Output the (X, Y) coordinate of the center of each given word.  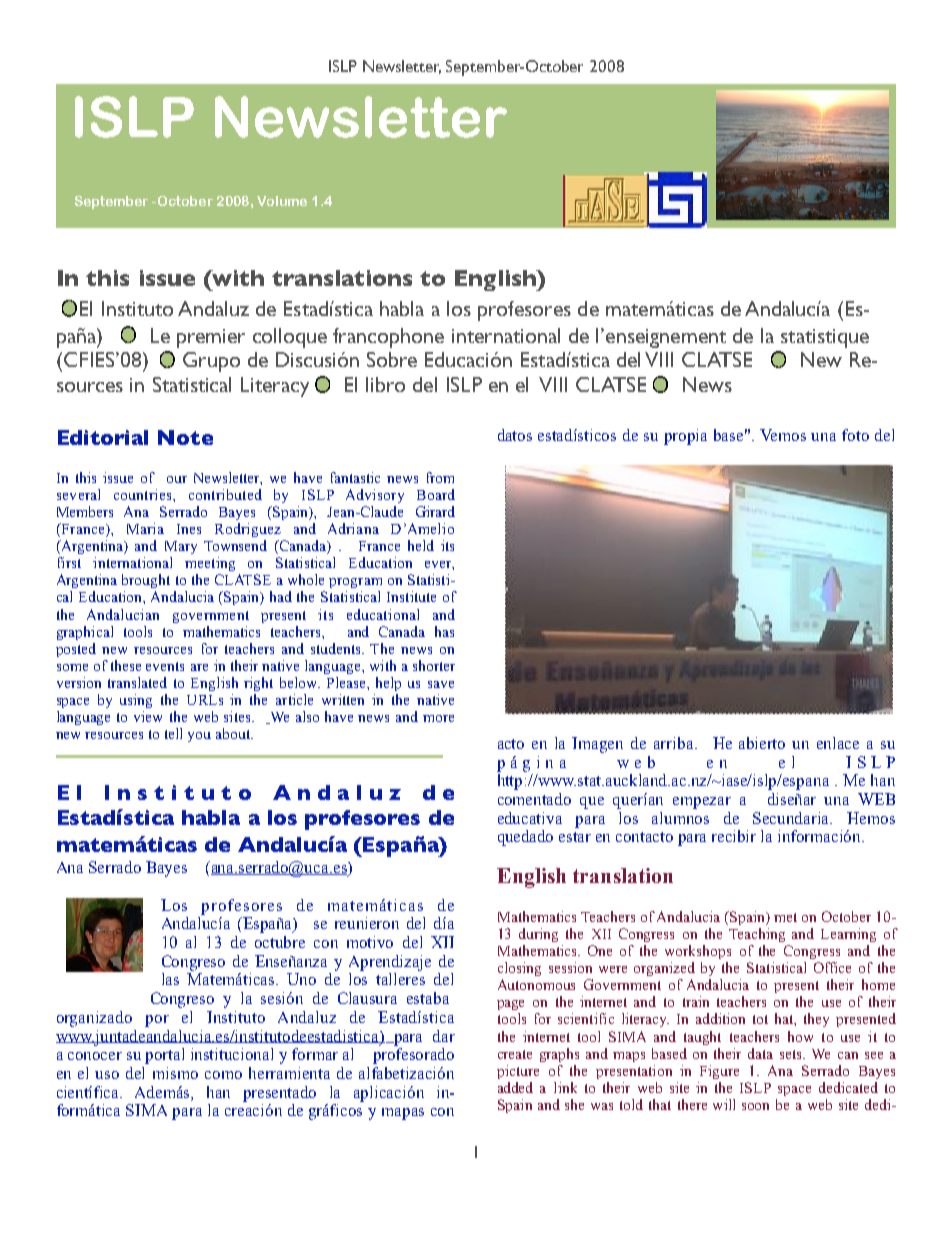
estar (575, 837)
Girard (435, 511)
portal (164, 1056)
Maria (145, 528)
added (515, 1087)
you (199, 737)
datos (515, 435)
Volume (282, 201)
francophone (388, 338)
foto (855, 435)
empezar (702, 803)
